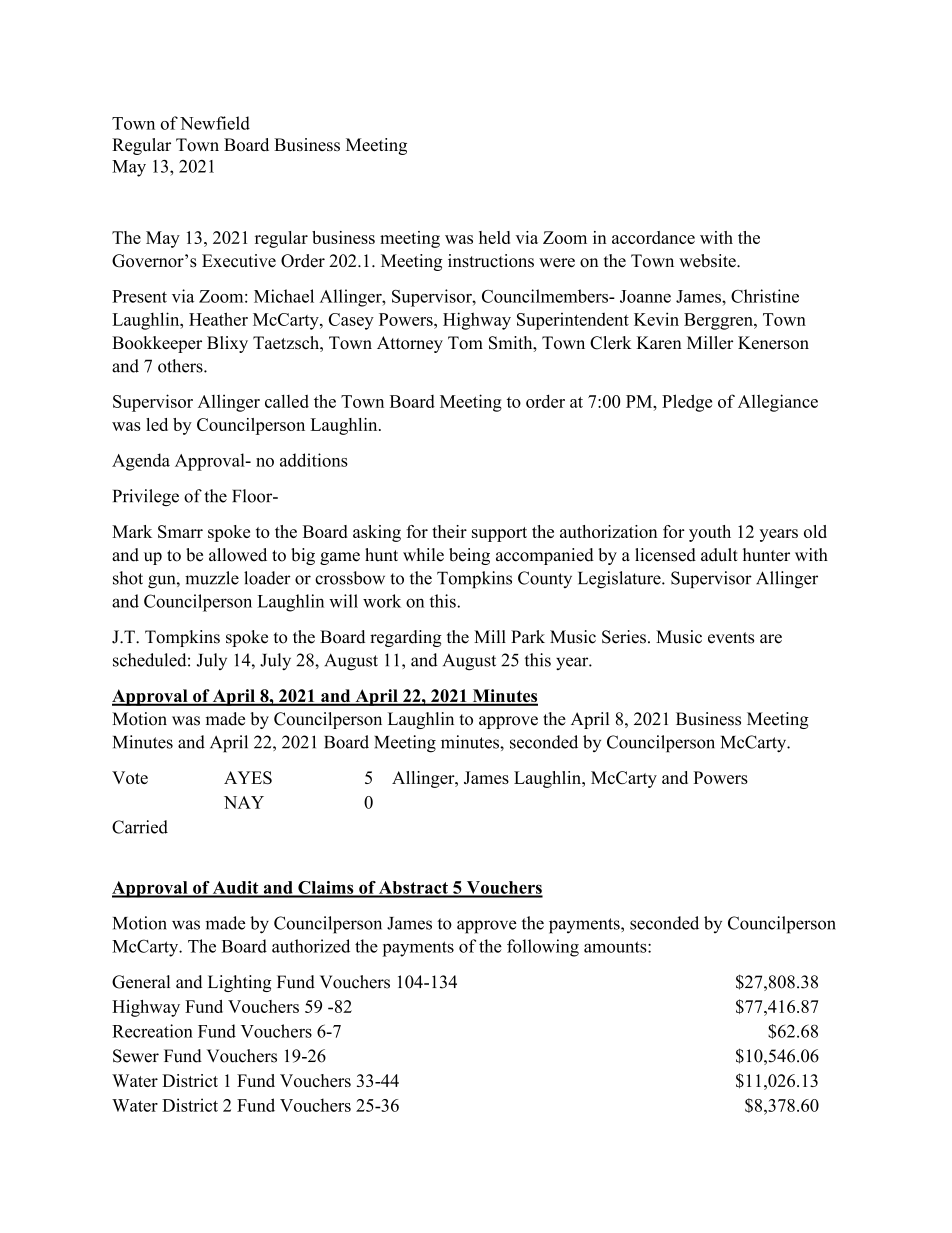 The image size is (952, 1233). I want to click on Newfield, so click(215, 123).
